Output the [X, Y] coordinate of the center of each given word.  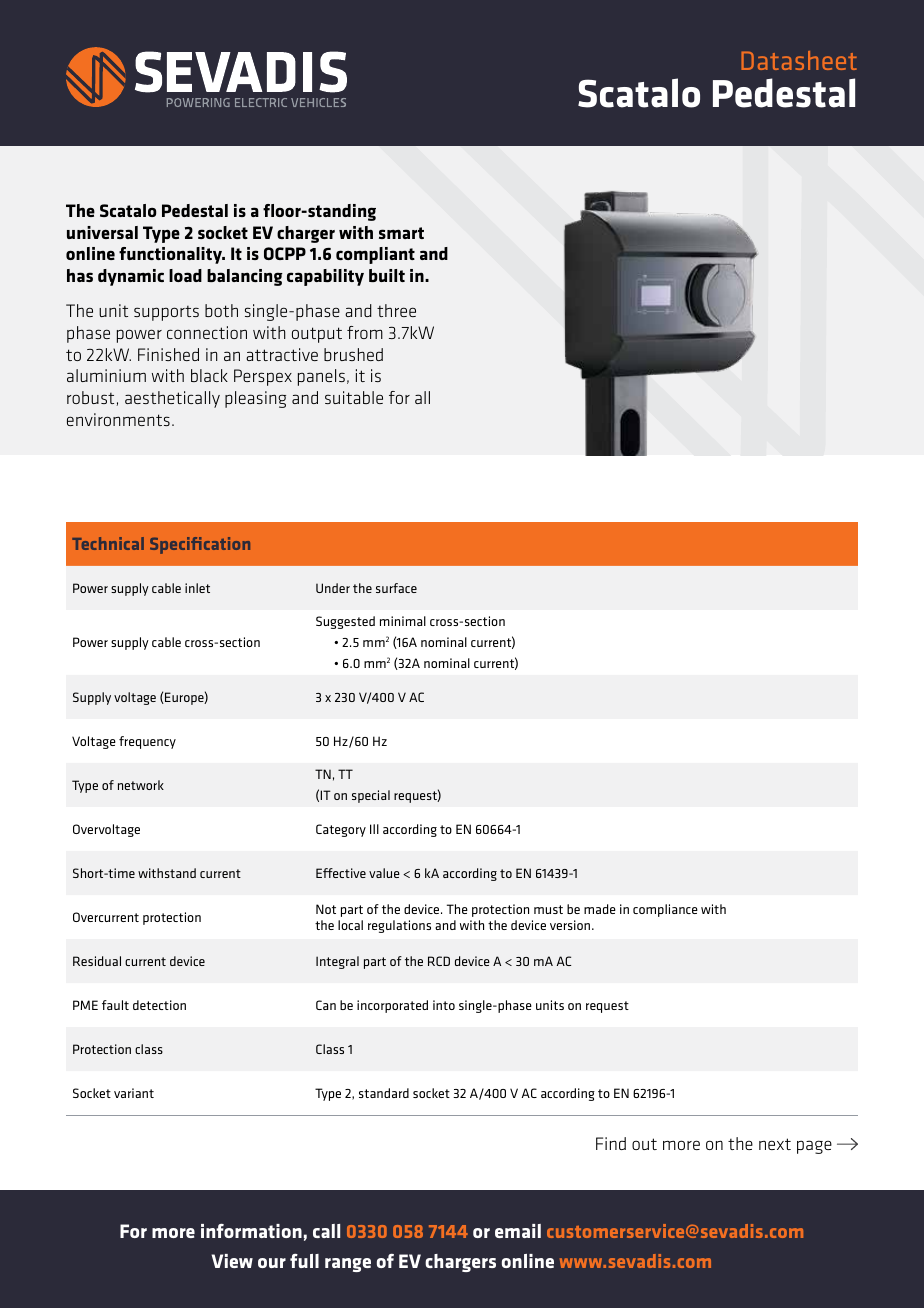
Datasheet [799, 60]
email [518, 1231]
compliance [665, 910]
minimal [403, 621]
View [232, 1261]
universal [102, 232]
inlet [197, 588]
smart [401, 233]
